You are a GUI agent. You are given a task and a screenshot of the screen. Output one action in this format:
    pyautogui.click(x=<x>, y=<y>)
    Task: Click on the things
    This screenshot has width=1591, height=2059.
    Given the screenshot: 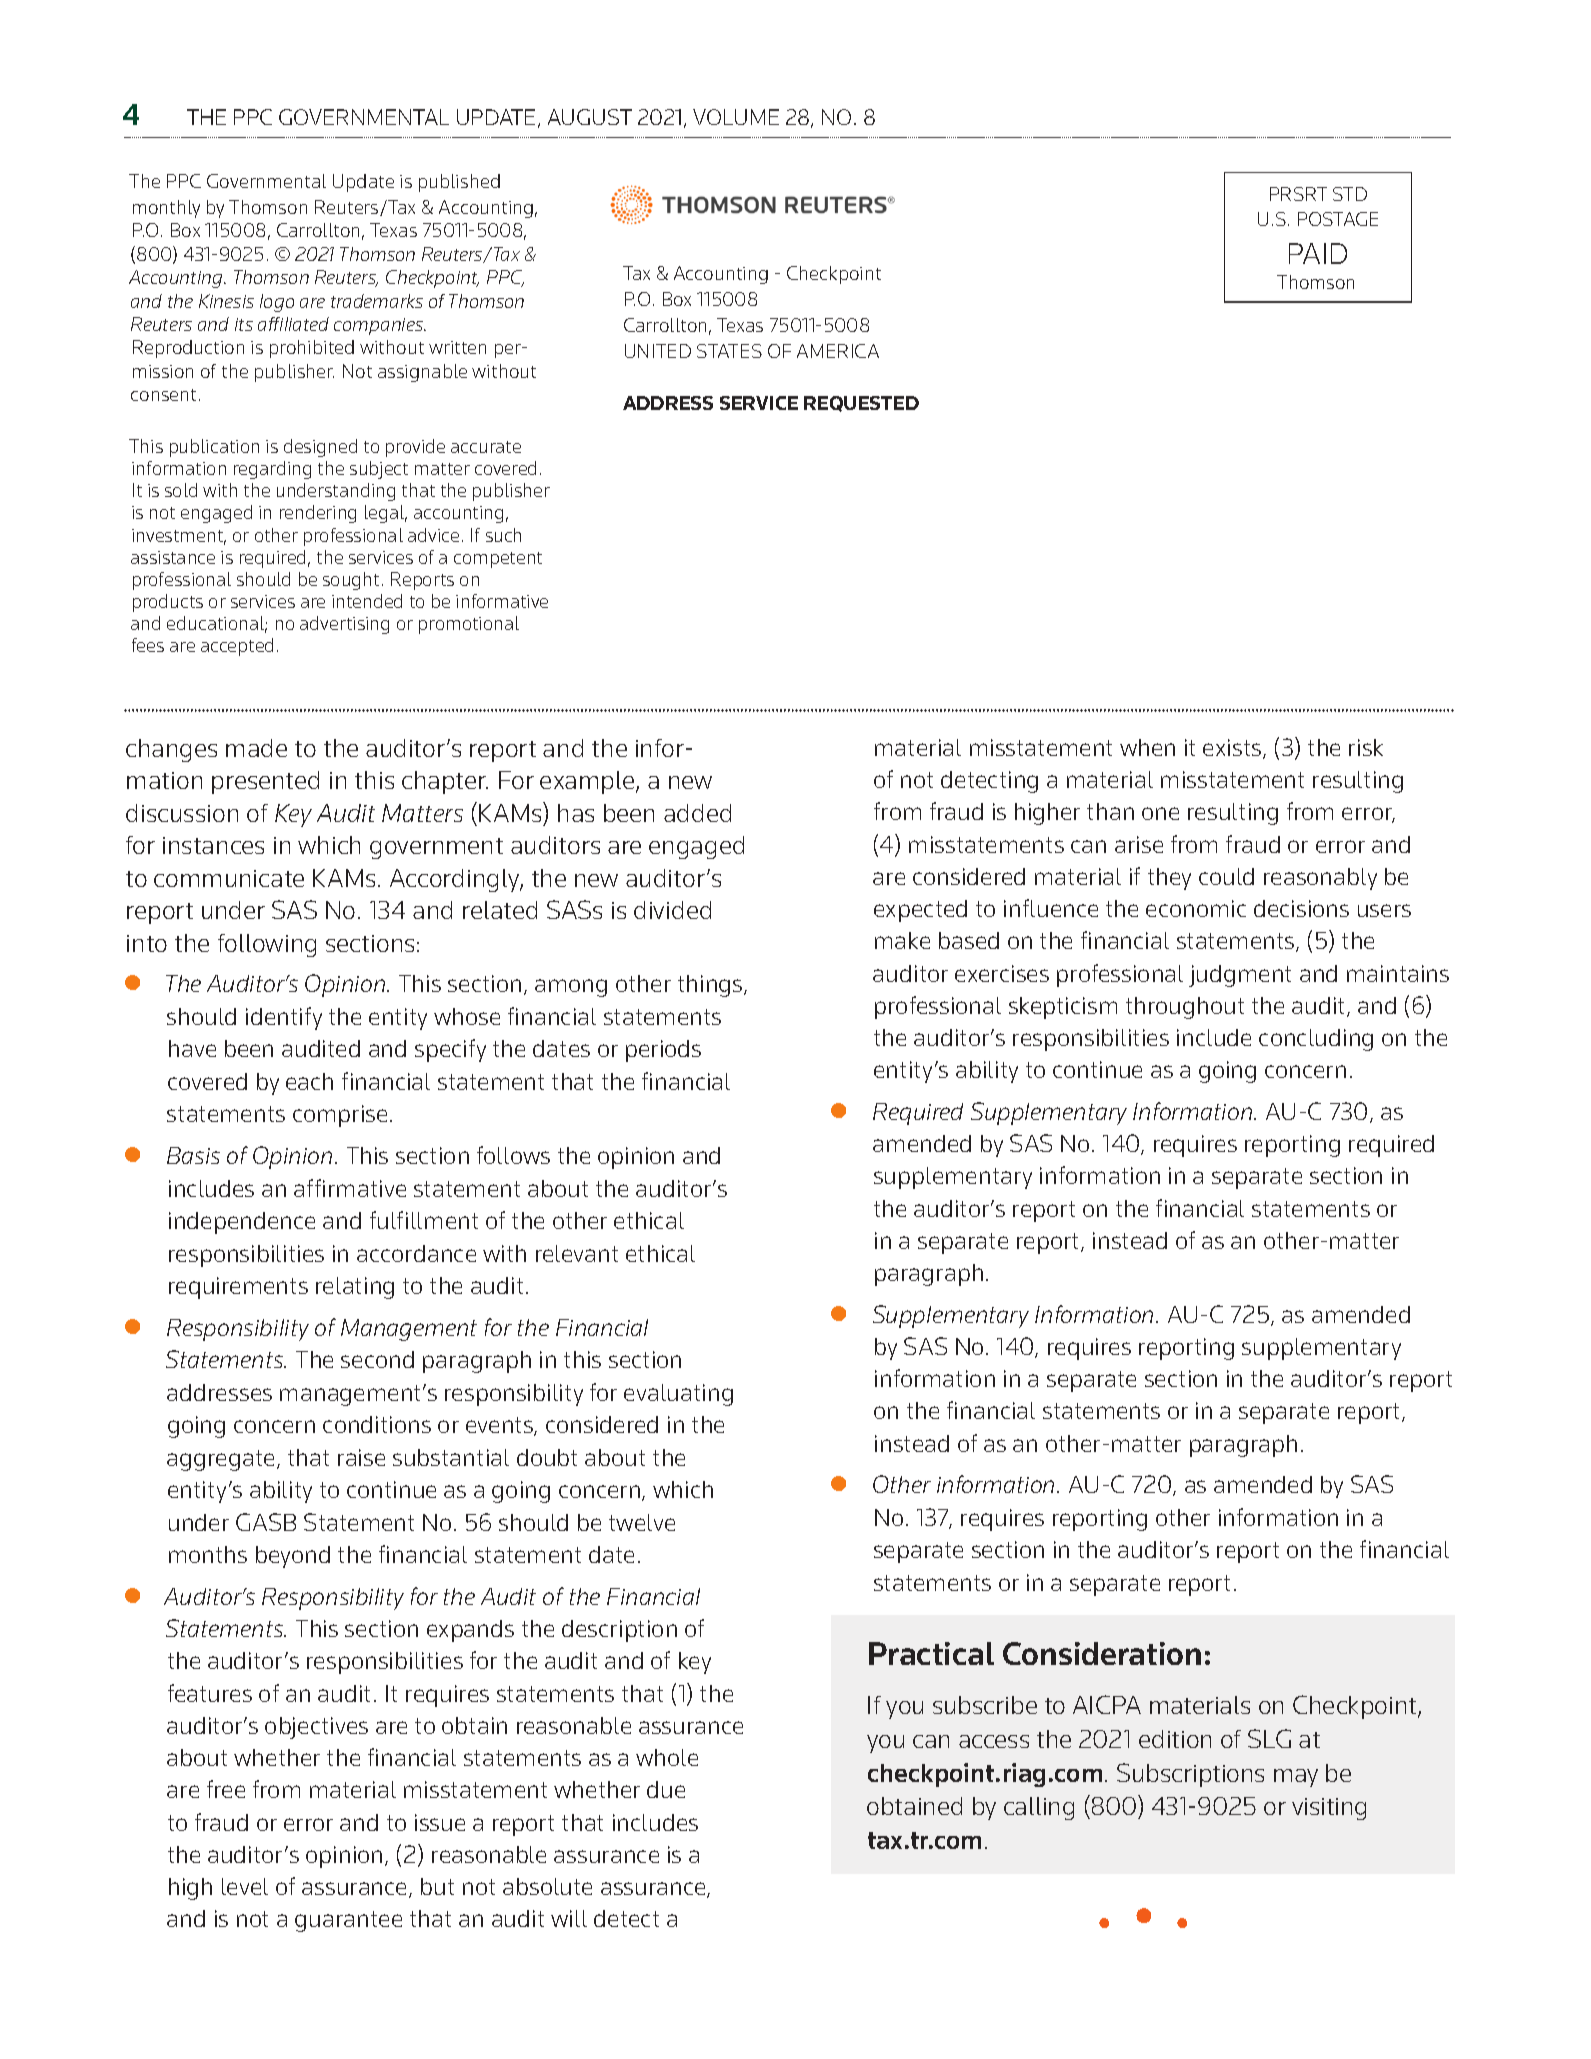 What is the action you would take?
    pyautogui.click(x=711, y=986)
